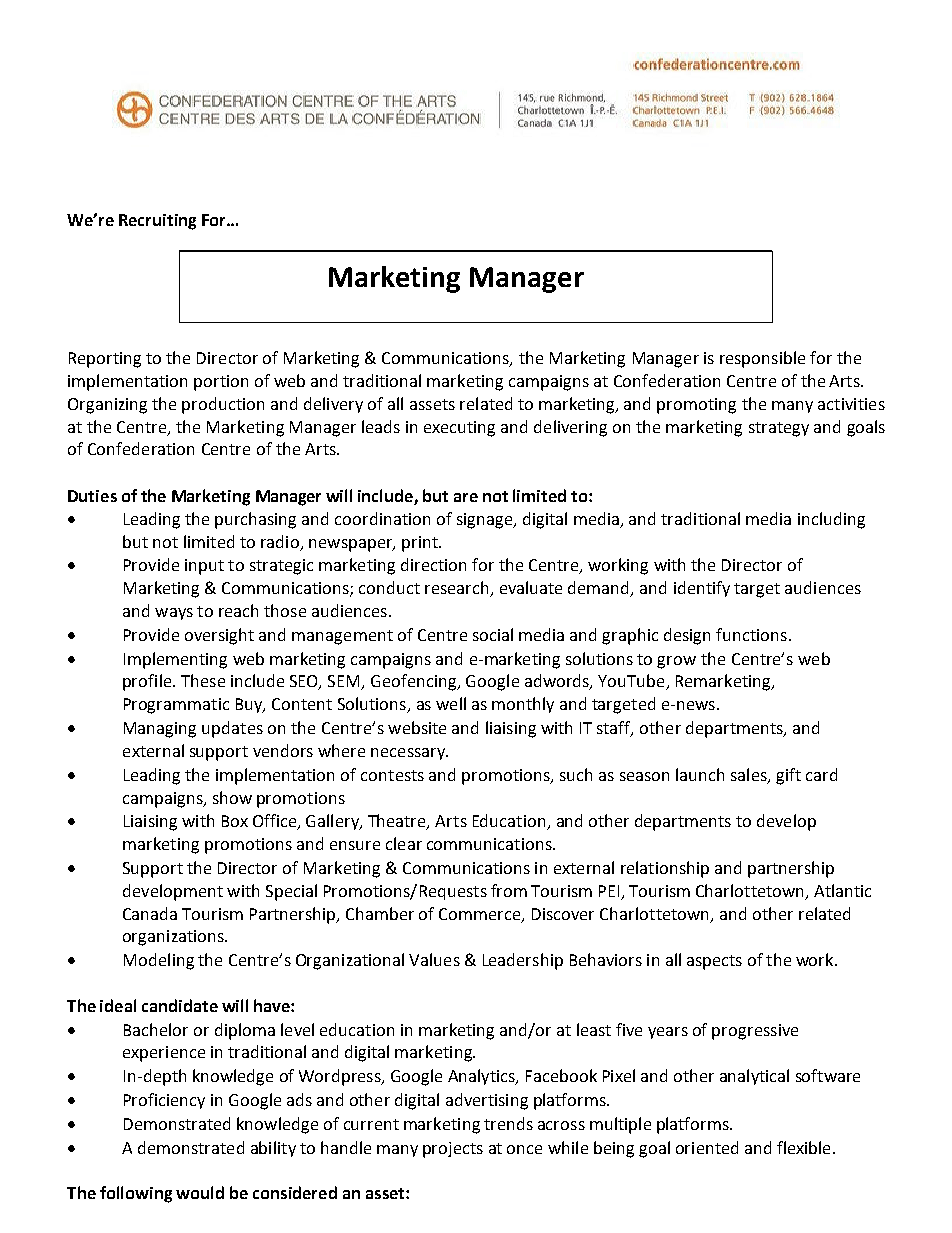 The width and height of the screenshot is (952, 1233). What do you see at coordinates (180, 1005) in the screenshot?
I see `candidate` at bounding box center [180, 1005].
